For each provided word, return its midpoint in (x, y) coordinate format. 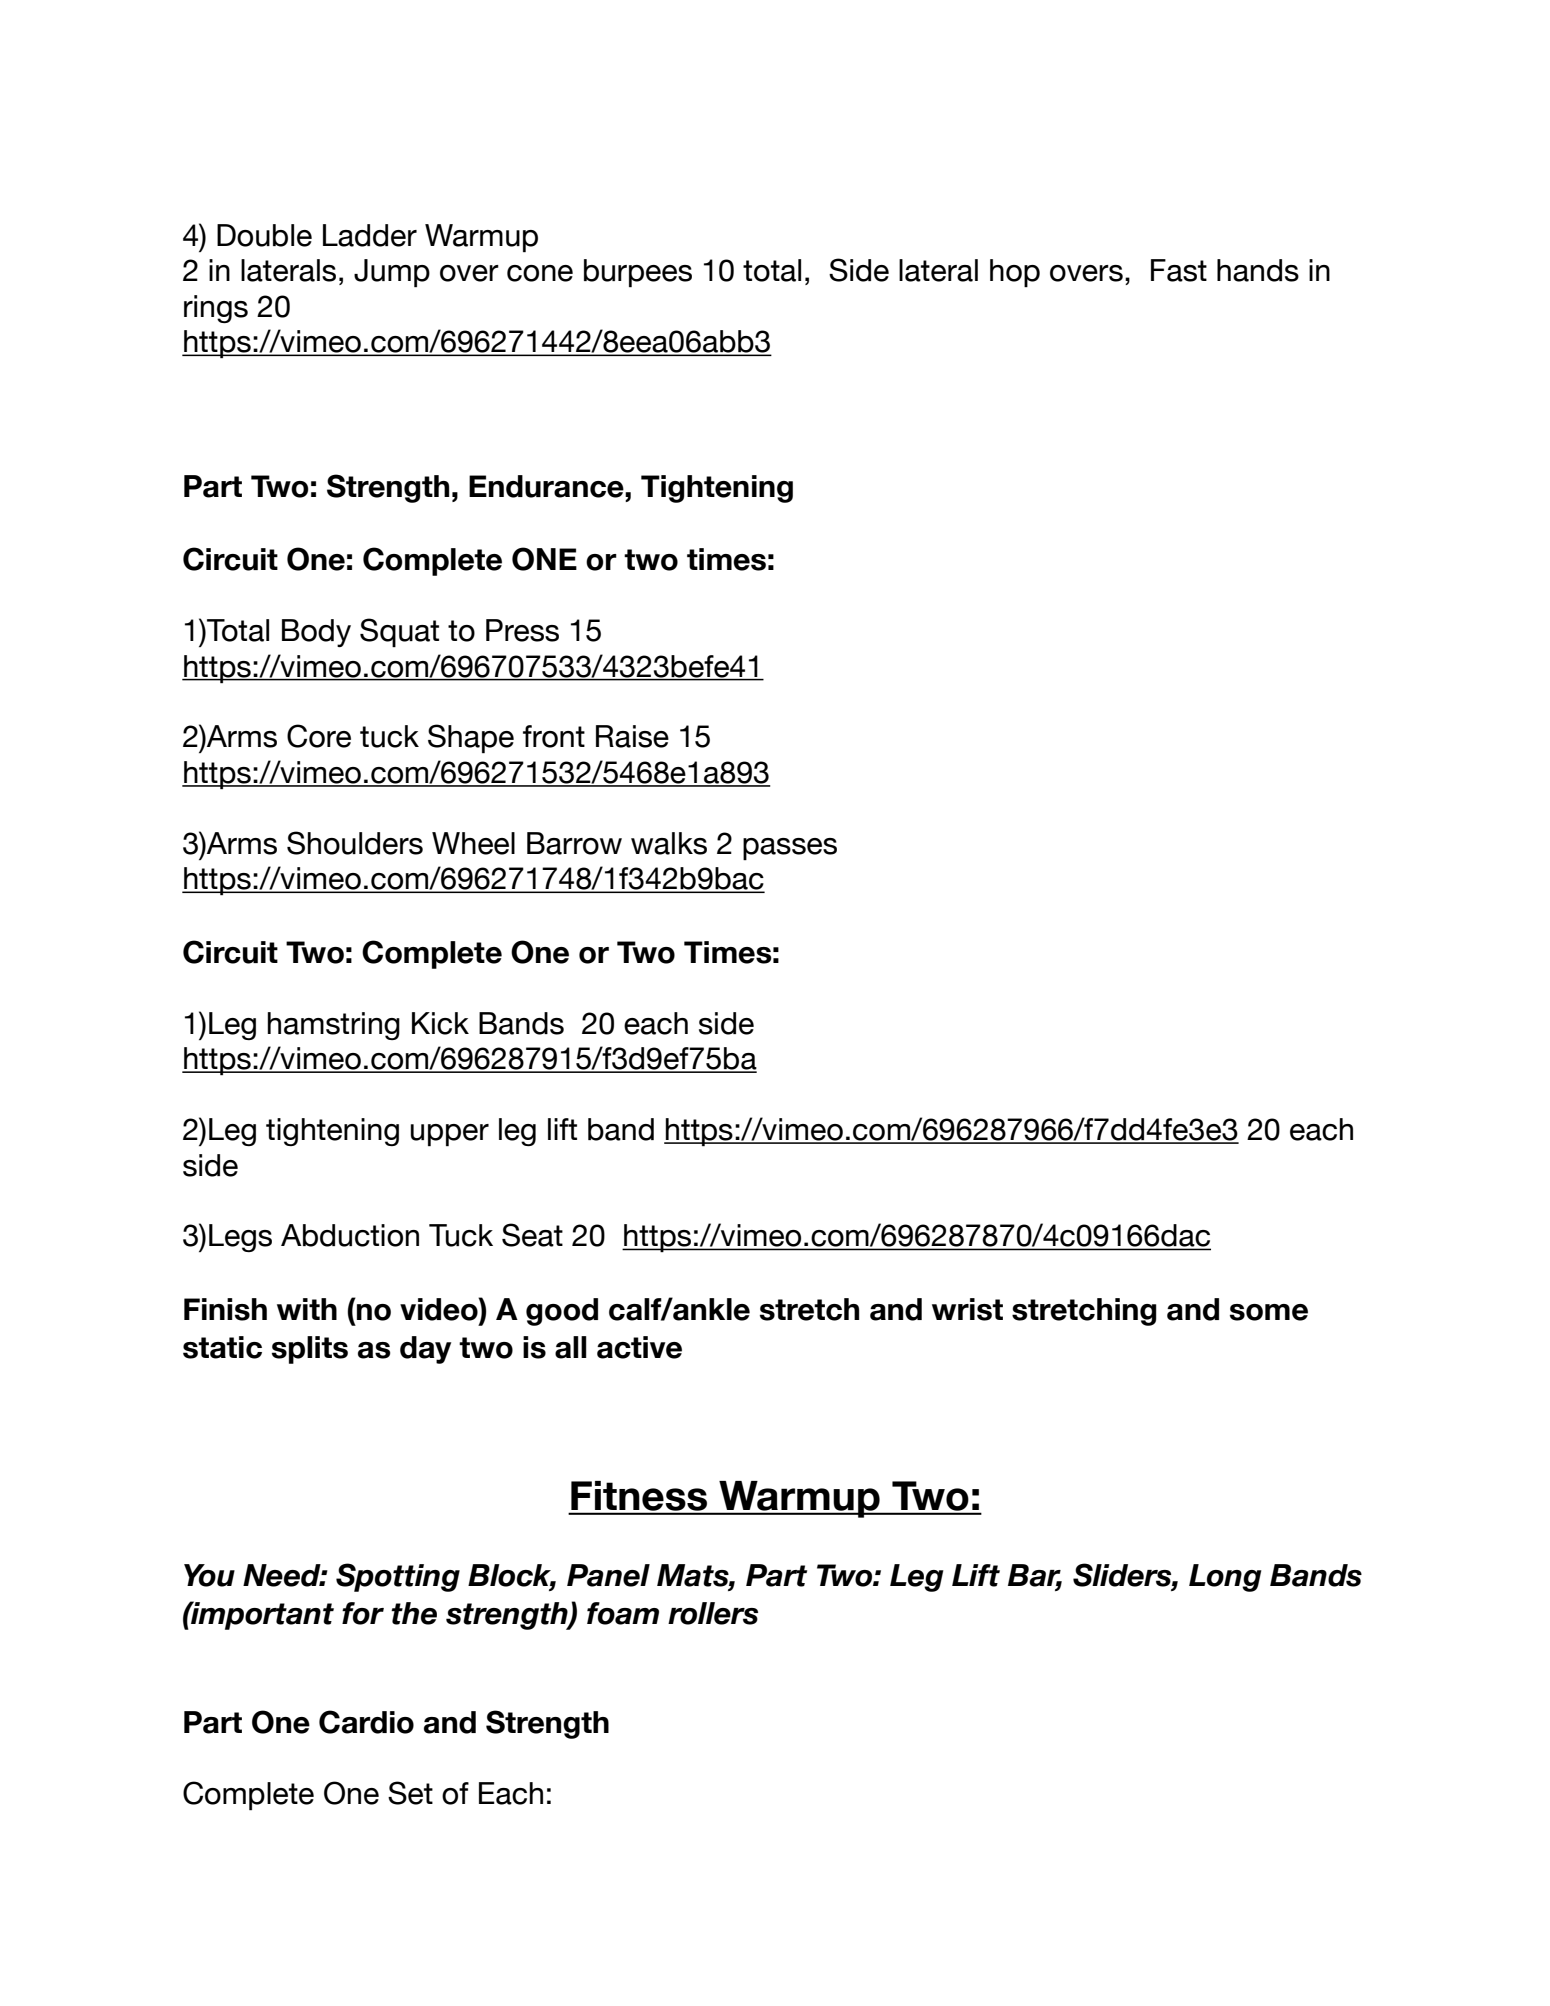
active (639, 1347)
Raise (632, 736)
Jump (392, 273)
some (1269, 1312)
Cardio (366, 1722)
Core (319, 736)
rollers (713, 1613)
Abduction (350, 1235)
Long (1225, 1578)
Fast (1179, 270)
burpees (638, 273)
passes (790, 849)
